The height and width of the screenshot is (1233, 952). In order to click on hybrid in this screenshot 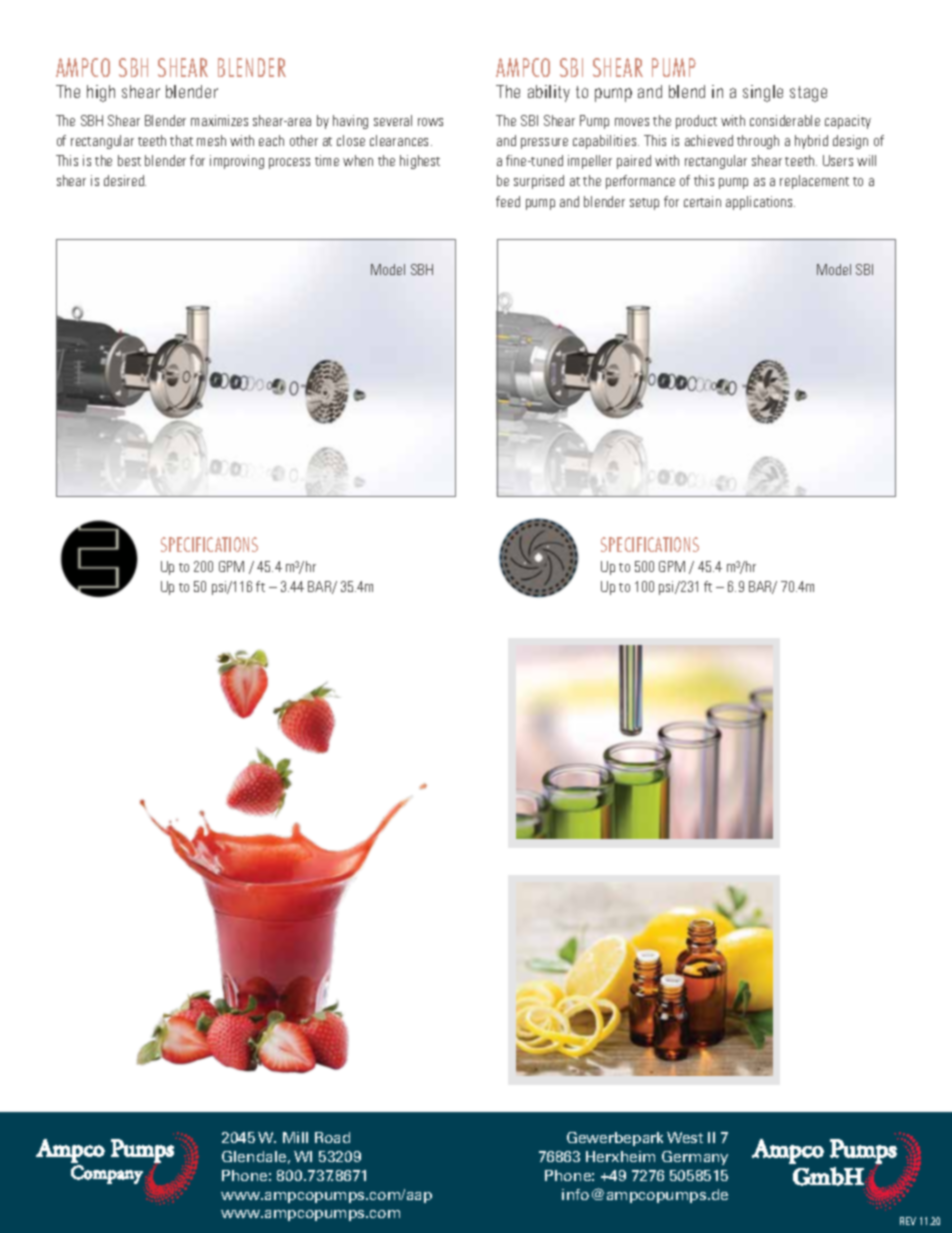, I will do `click(811, 142)`.
